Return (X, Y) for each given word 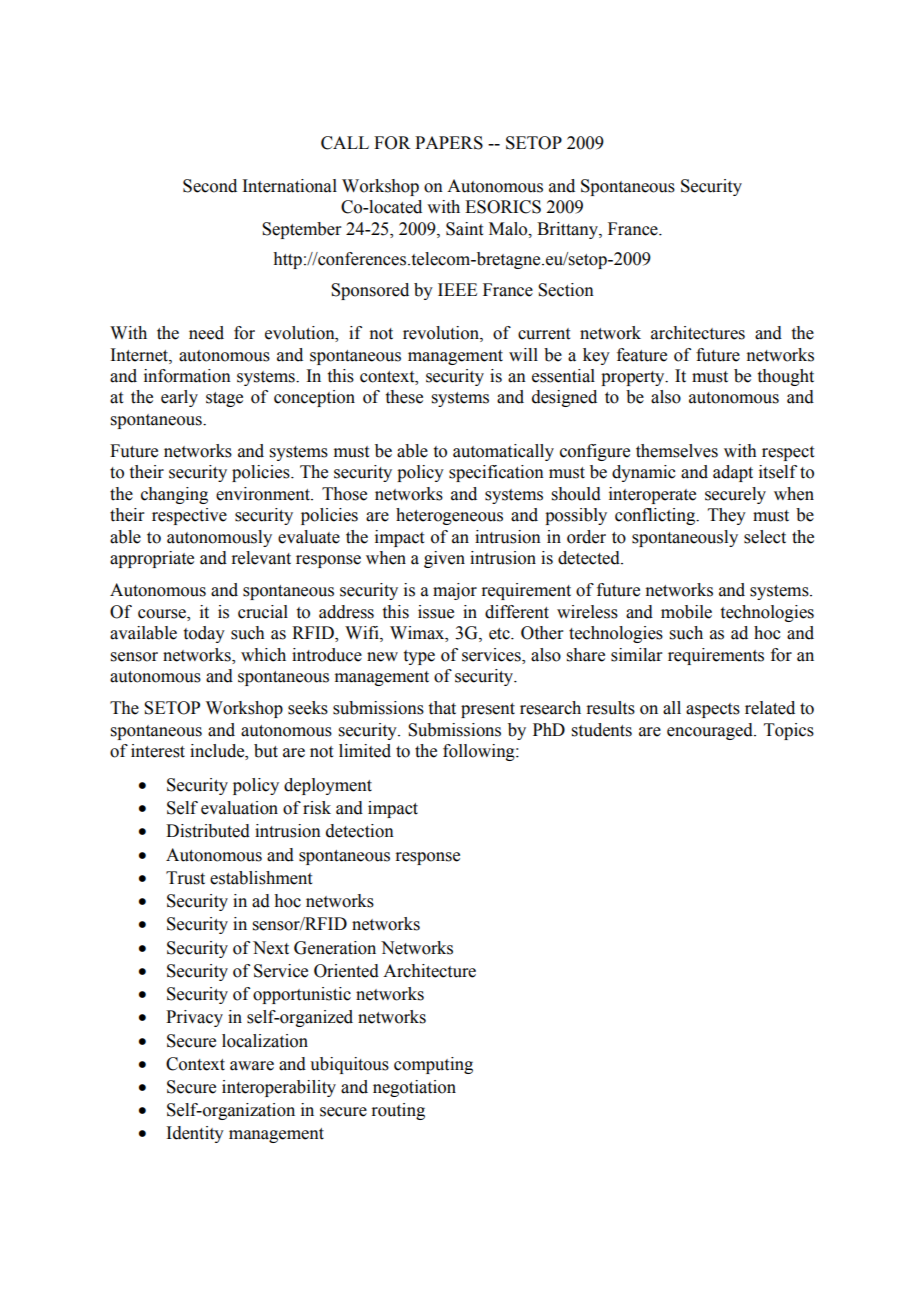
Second (210, 186)
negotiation (414, 1088)
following (480, 752)
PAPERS (449, 143)
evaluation (239, 808)
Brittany (568, 230)
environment (264, 494)
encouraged (711, 731)
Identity (195, 1134)
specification (496, 473)
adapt (733, 473)
